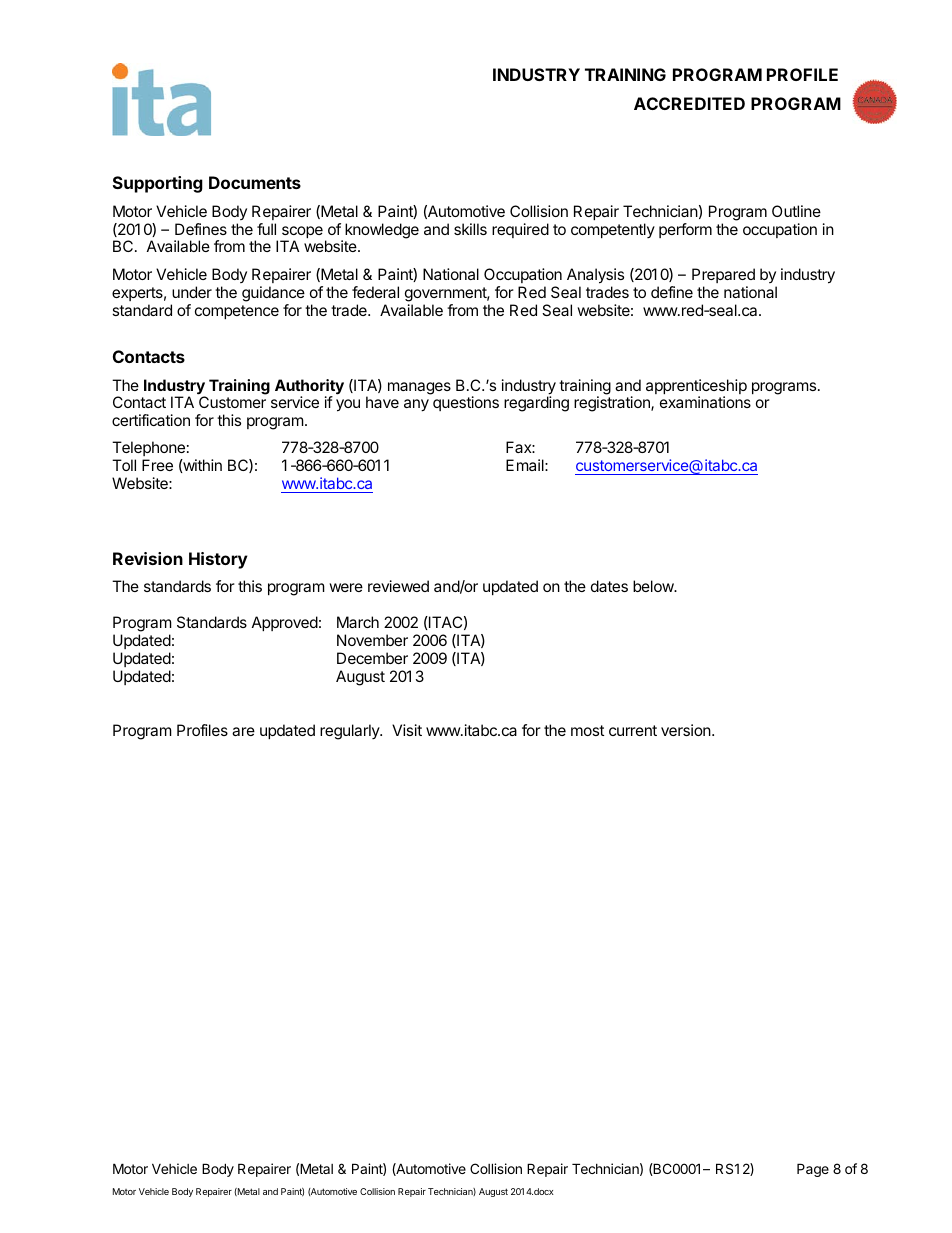 The width and height of the screenshot is (952, 1233). I want to click on reviewed, so click(398, 586).
